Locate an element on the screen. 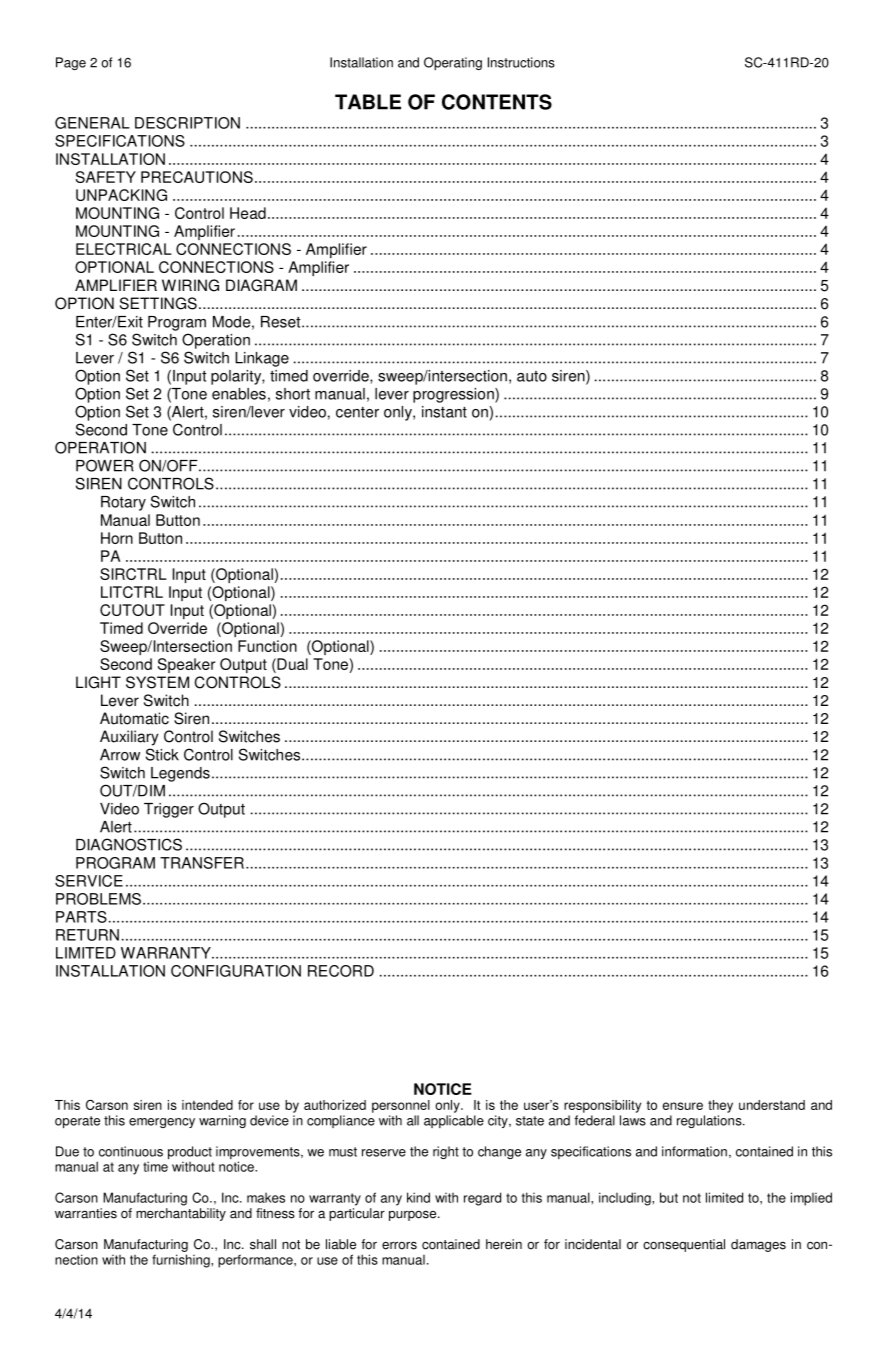 The height and width of the screenshot is (1372, 887). RETURN is located at coordinates (87, 935).
